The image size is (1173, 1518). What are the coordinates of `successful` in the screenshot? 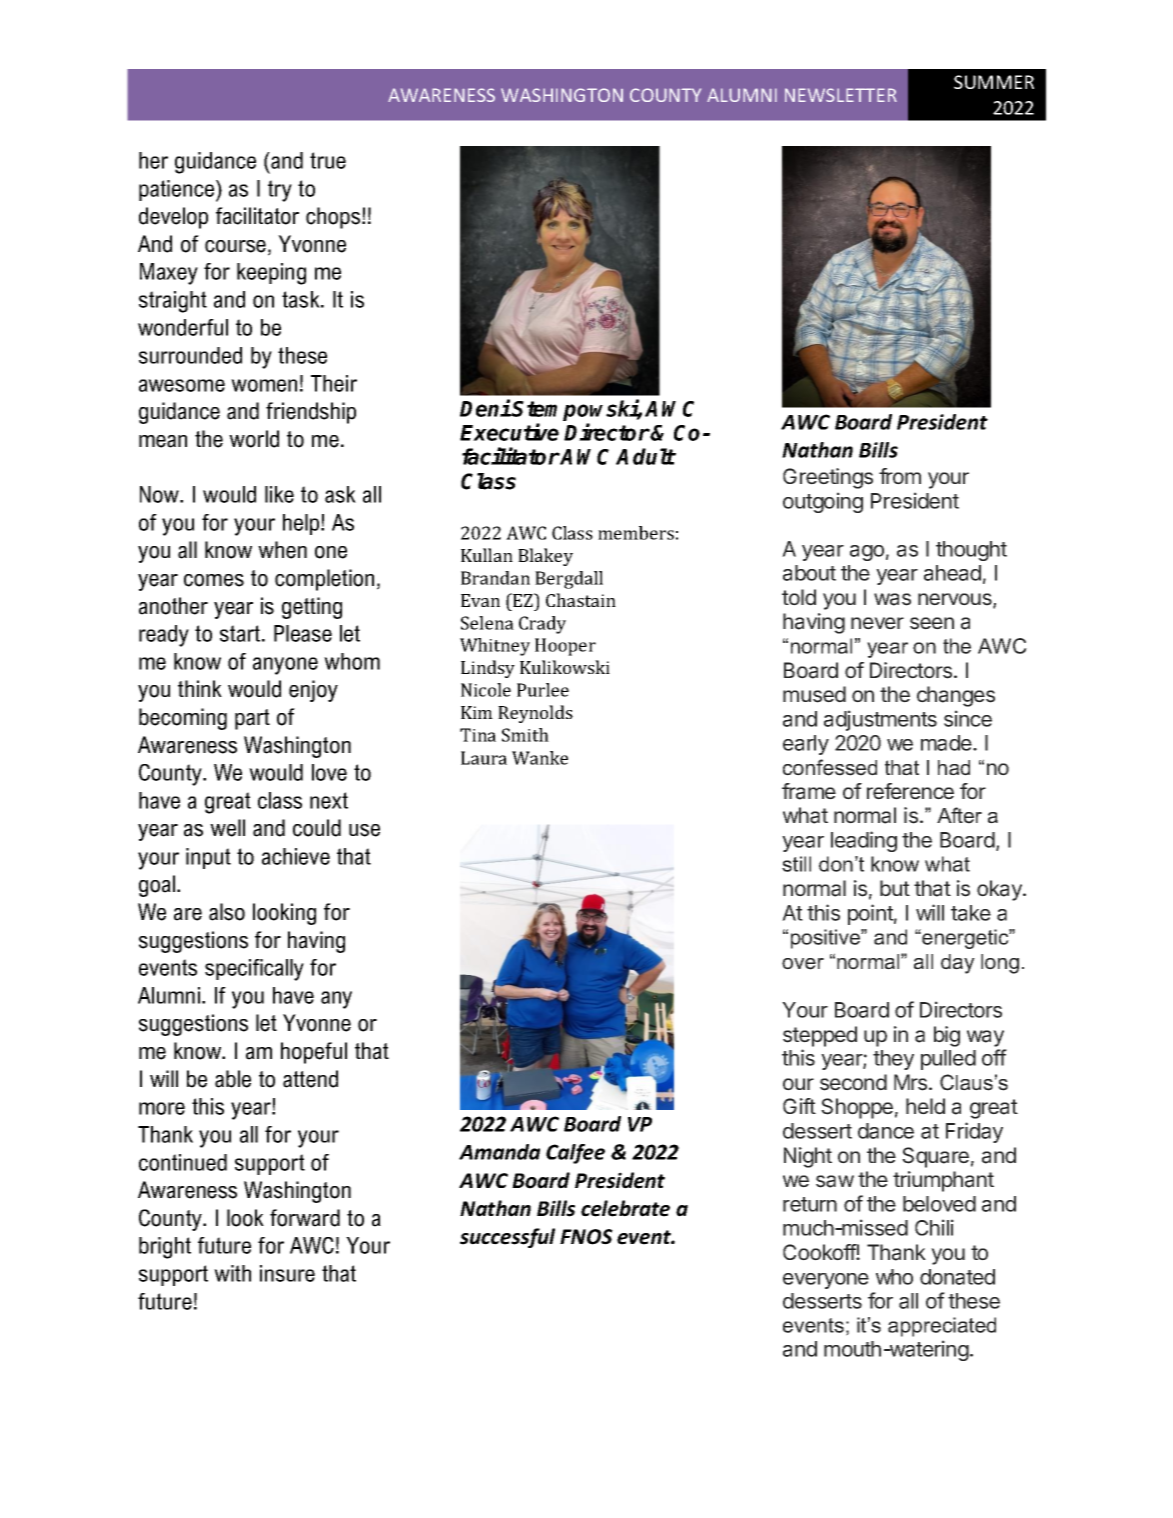 It's located at (507, 1238).
